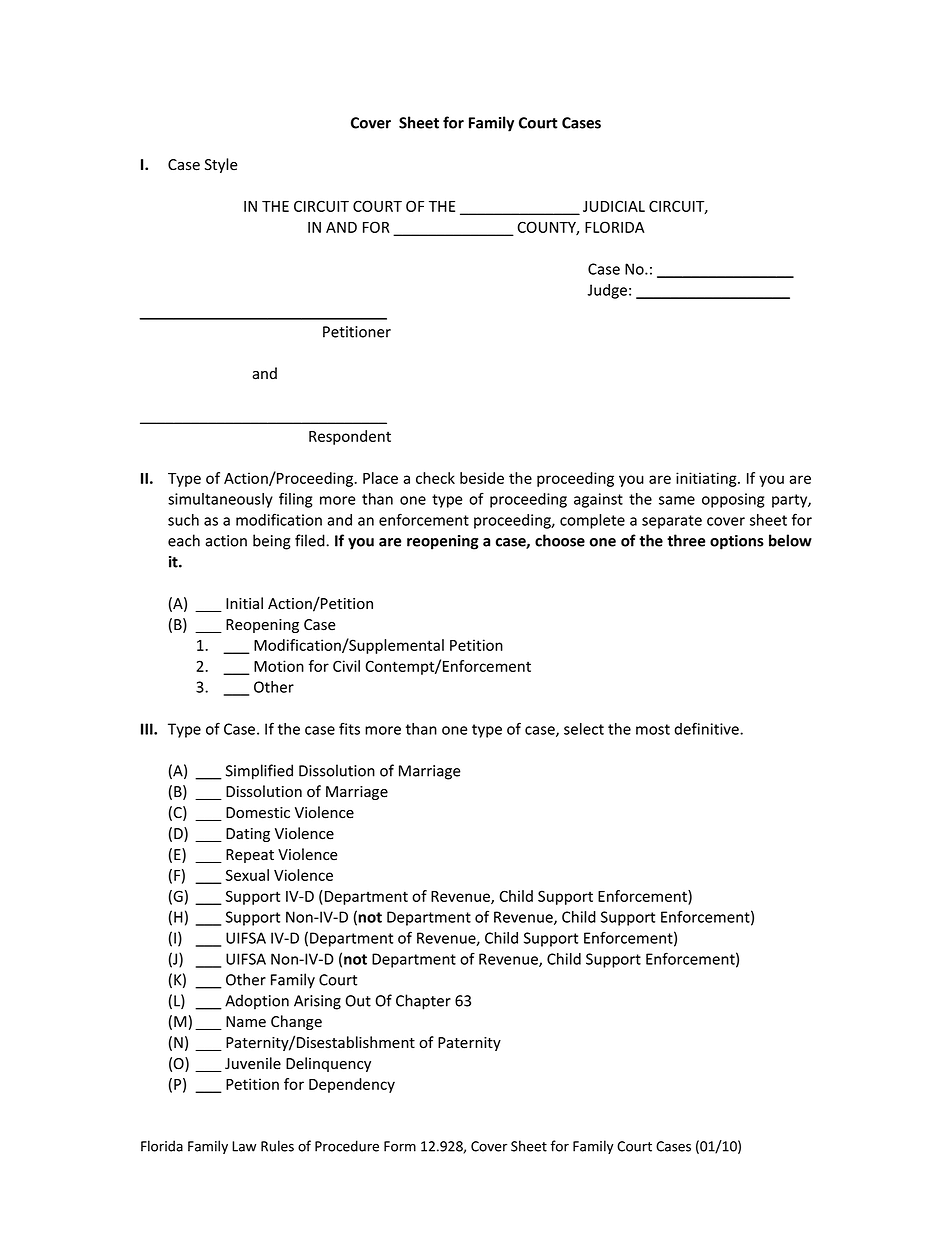 The height and width of the document is (1233, 952). What do you see at coordinates (221, 165) in the document?
I see `Style` at bounding box center [221, 165].
